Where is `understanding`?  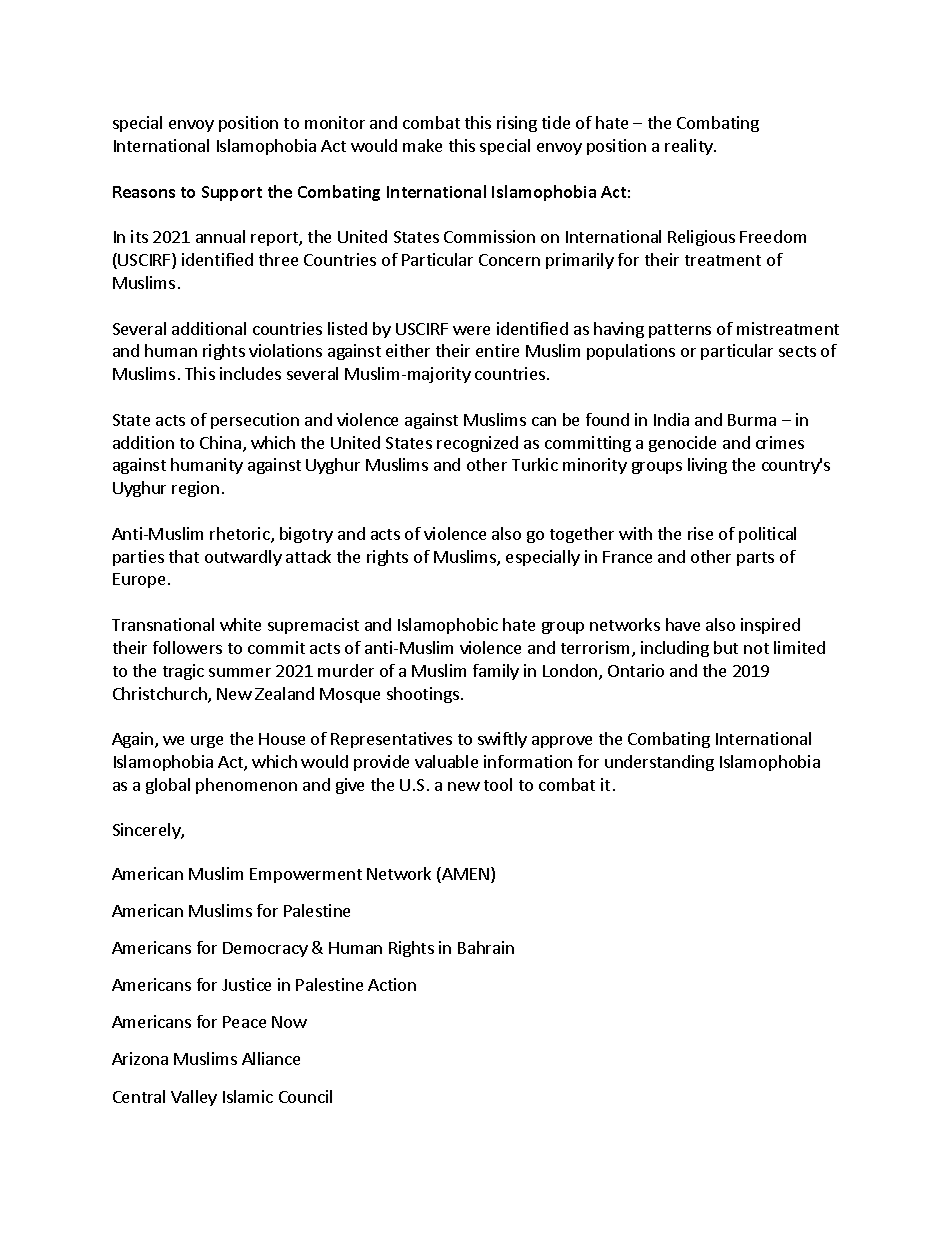
understanding is located at coordinates (659, 763).
